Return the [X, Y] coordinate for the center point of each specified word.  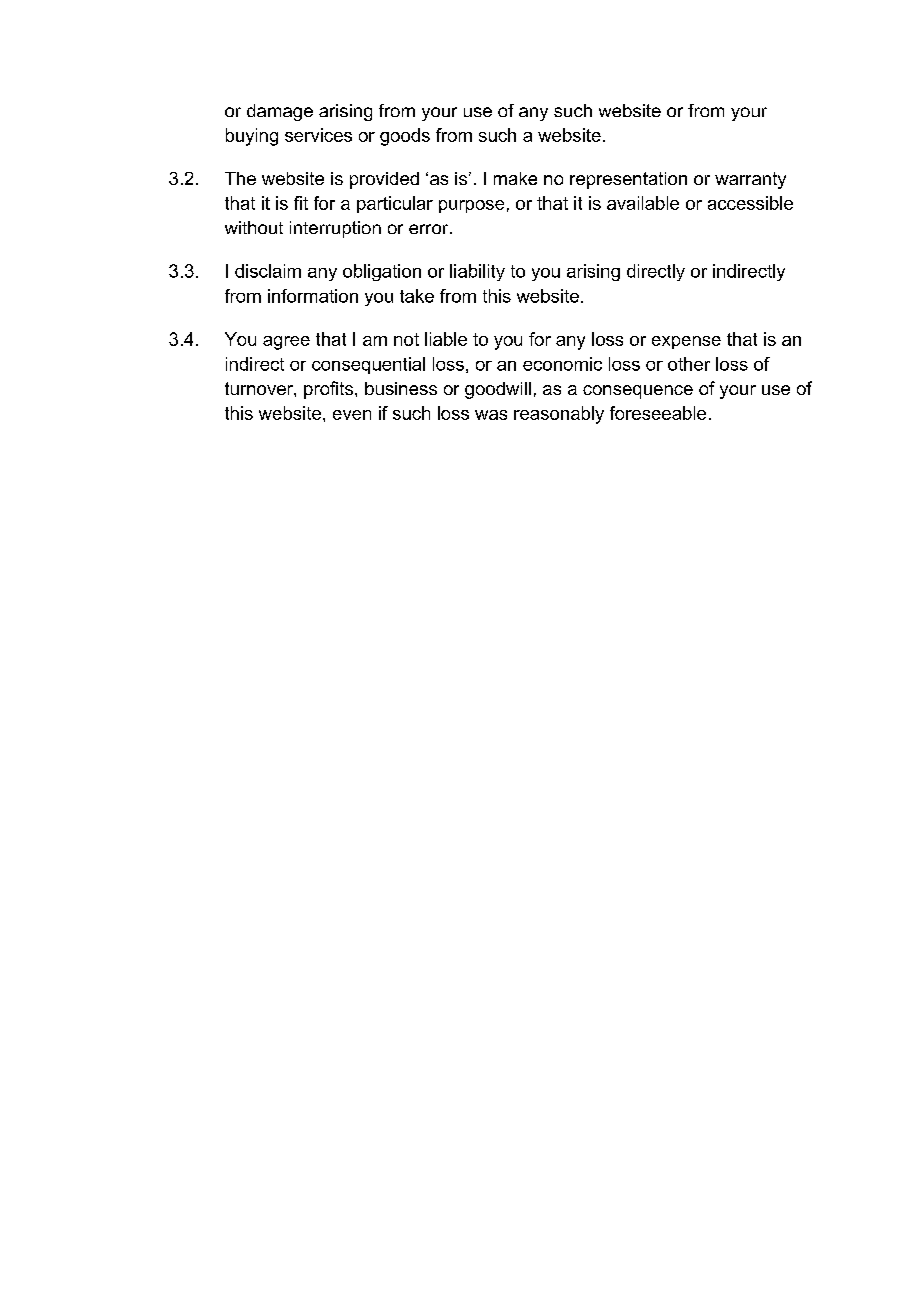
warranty [750, 180]
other [689, 364]
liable [446, 339]
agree [286, 343]
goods [405, 137]
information [313, 296]
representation [628, 180]
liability [477, 272]
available [643, 203]
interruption [335, 229]
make [515, 178]
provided [384, 180]
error [430, 229]
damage [280, 112]
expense [686, 342]
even [352, 415]
